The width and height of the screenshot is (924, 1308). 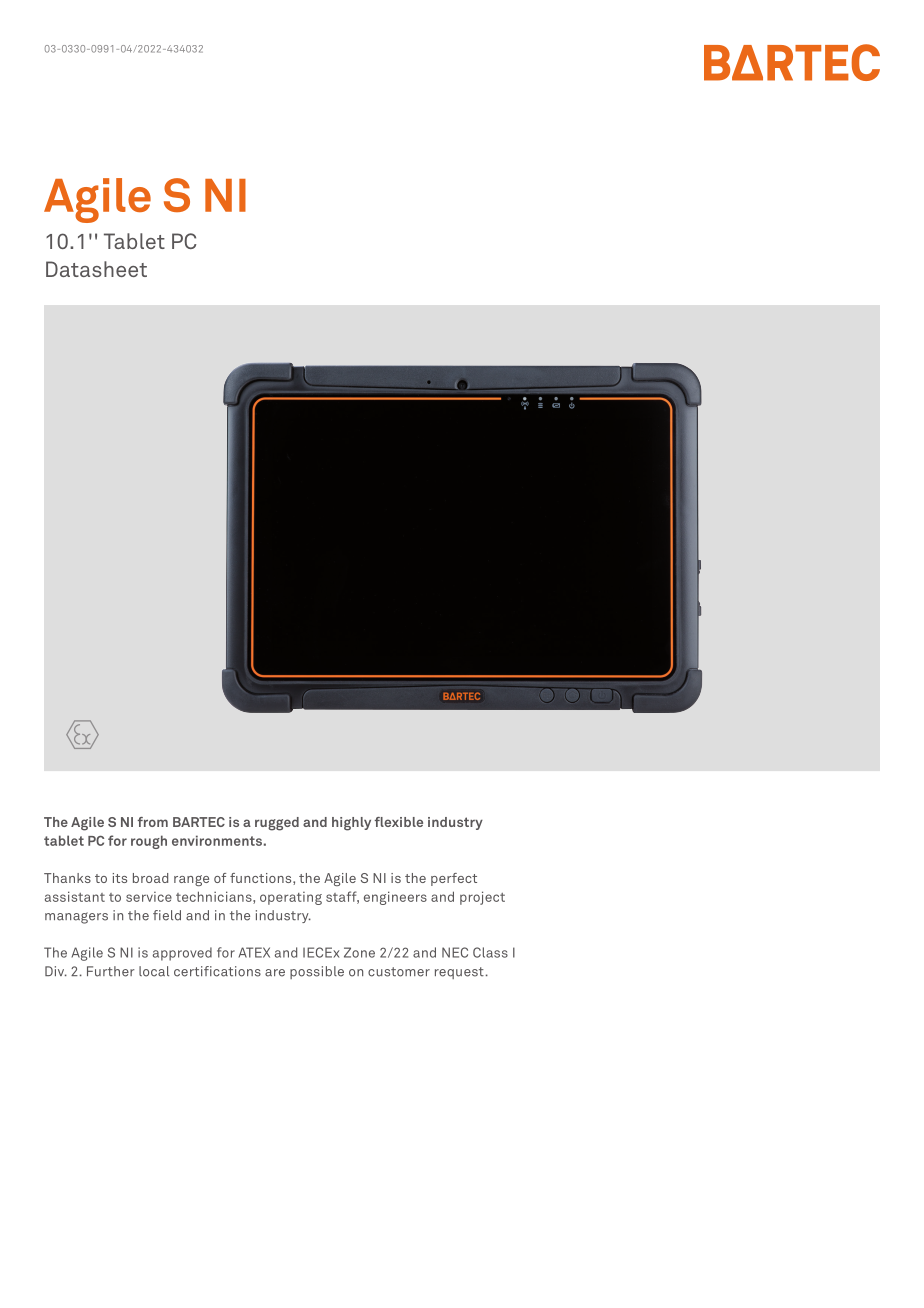 I want to click on ATEX, so click(x=254, y=952).
